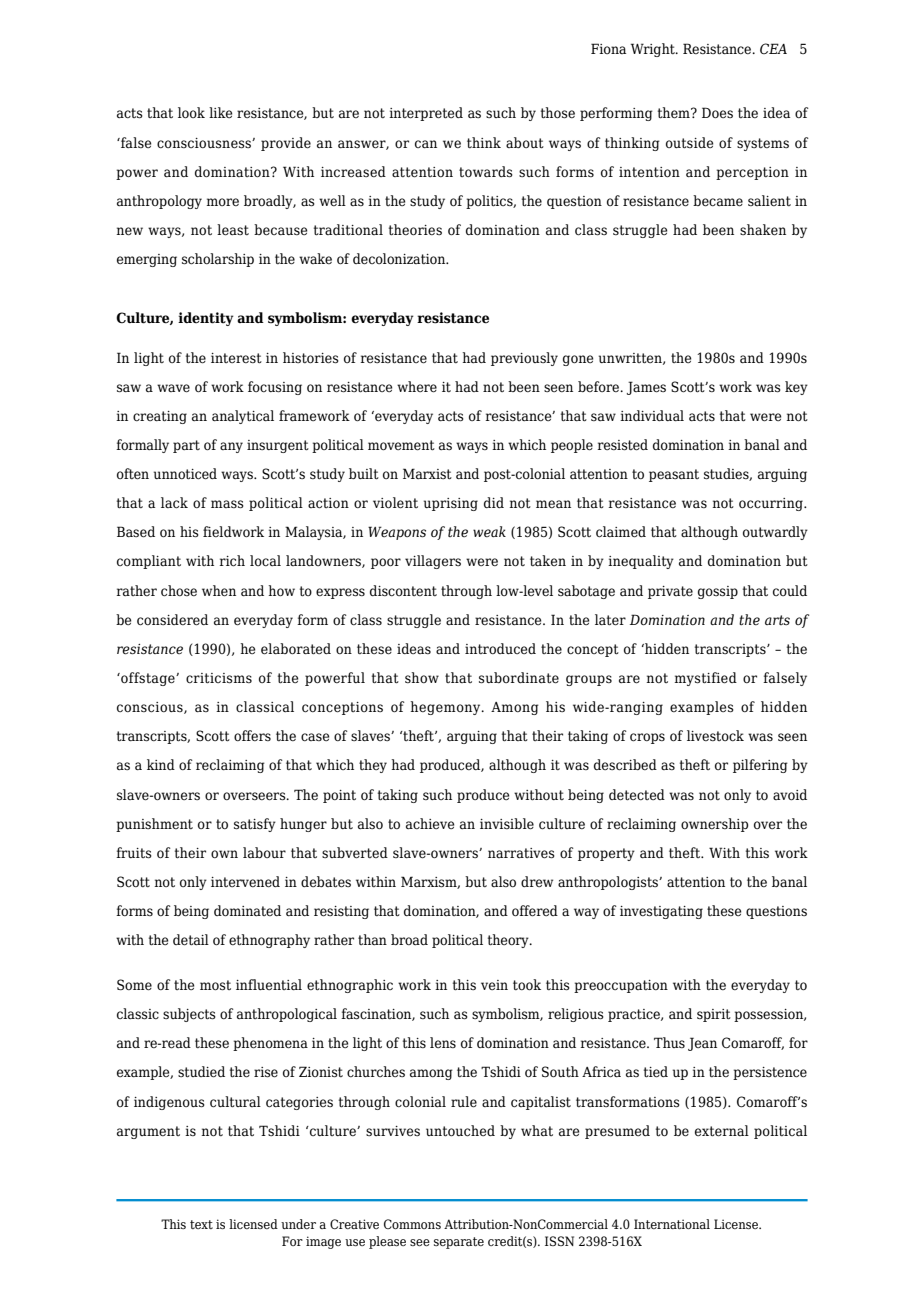  Describe the element at coordinates (426, 114) in the screenshot. I see `interpreted` at that location.
